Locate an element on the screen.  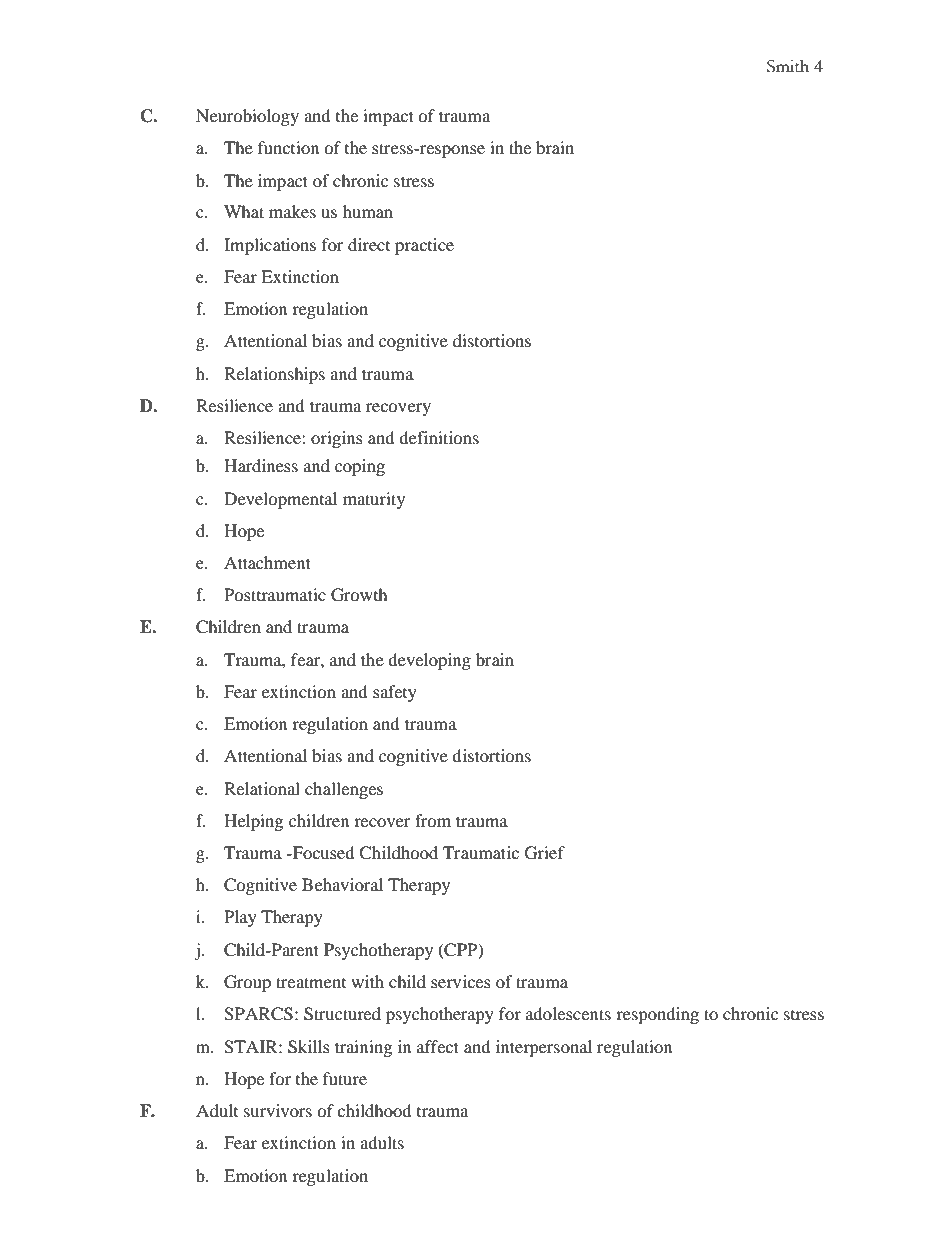
Smith is located at coordinates (788, 66).
